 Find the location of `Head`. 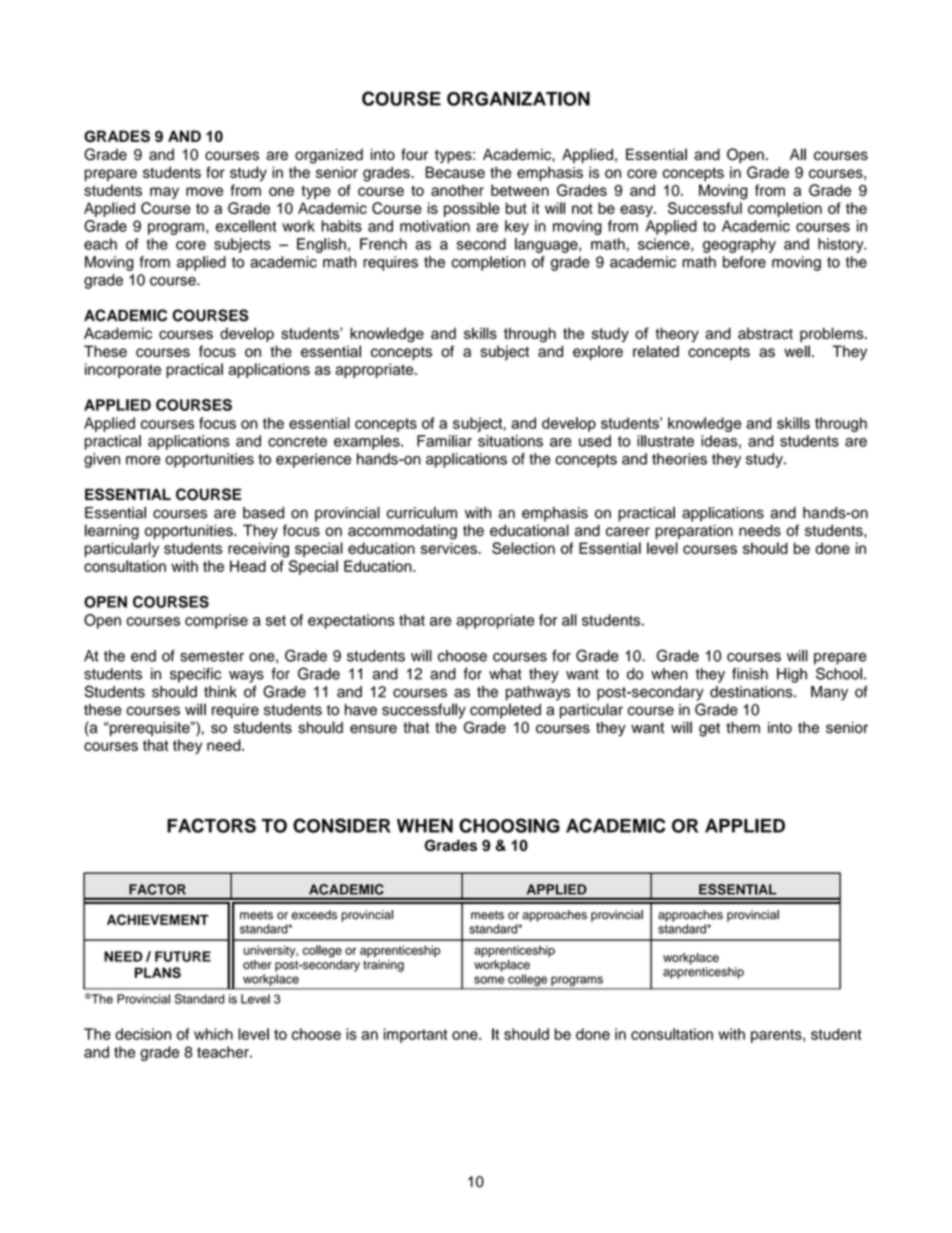

Head is located at coordinates (248, 566).
